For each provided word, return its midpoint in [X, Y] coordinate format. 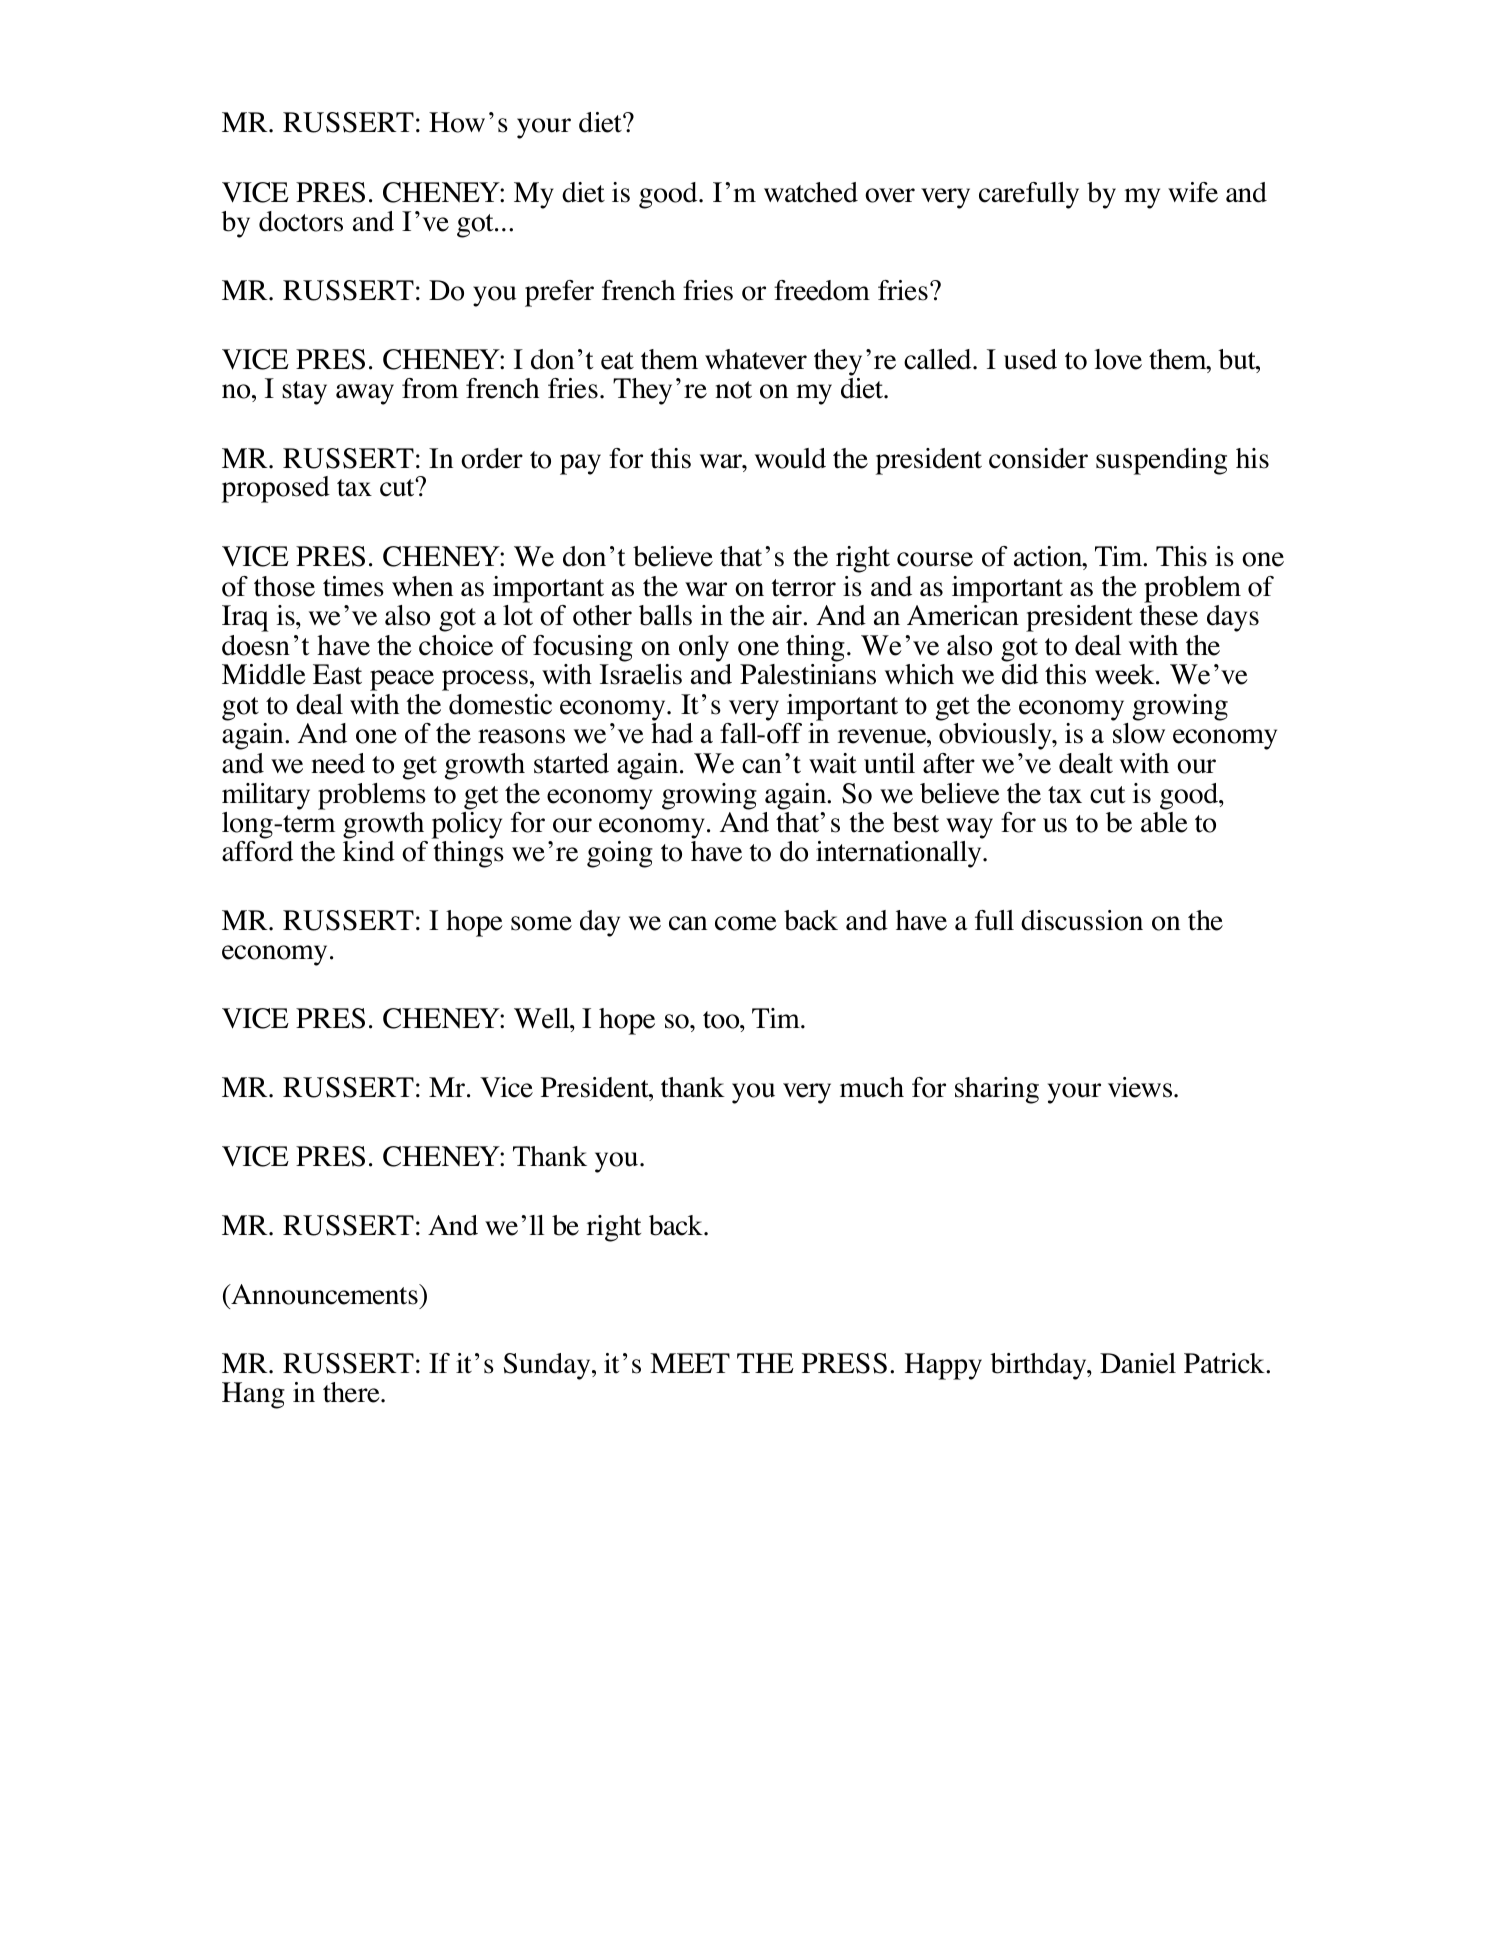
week [1126, 674]
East [337, 674]
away [365, 394]
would [790, 458]
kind [369, 851]
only [704, 648]
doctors [301, 221]
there [352, 1392]
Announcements [324, 1294]
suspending [1161, 461]
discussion [1082, 920]
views [1141, 1087]
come [746, 923]
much [872, 1087]
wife [1193, 192]
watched [811, 192]
